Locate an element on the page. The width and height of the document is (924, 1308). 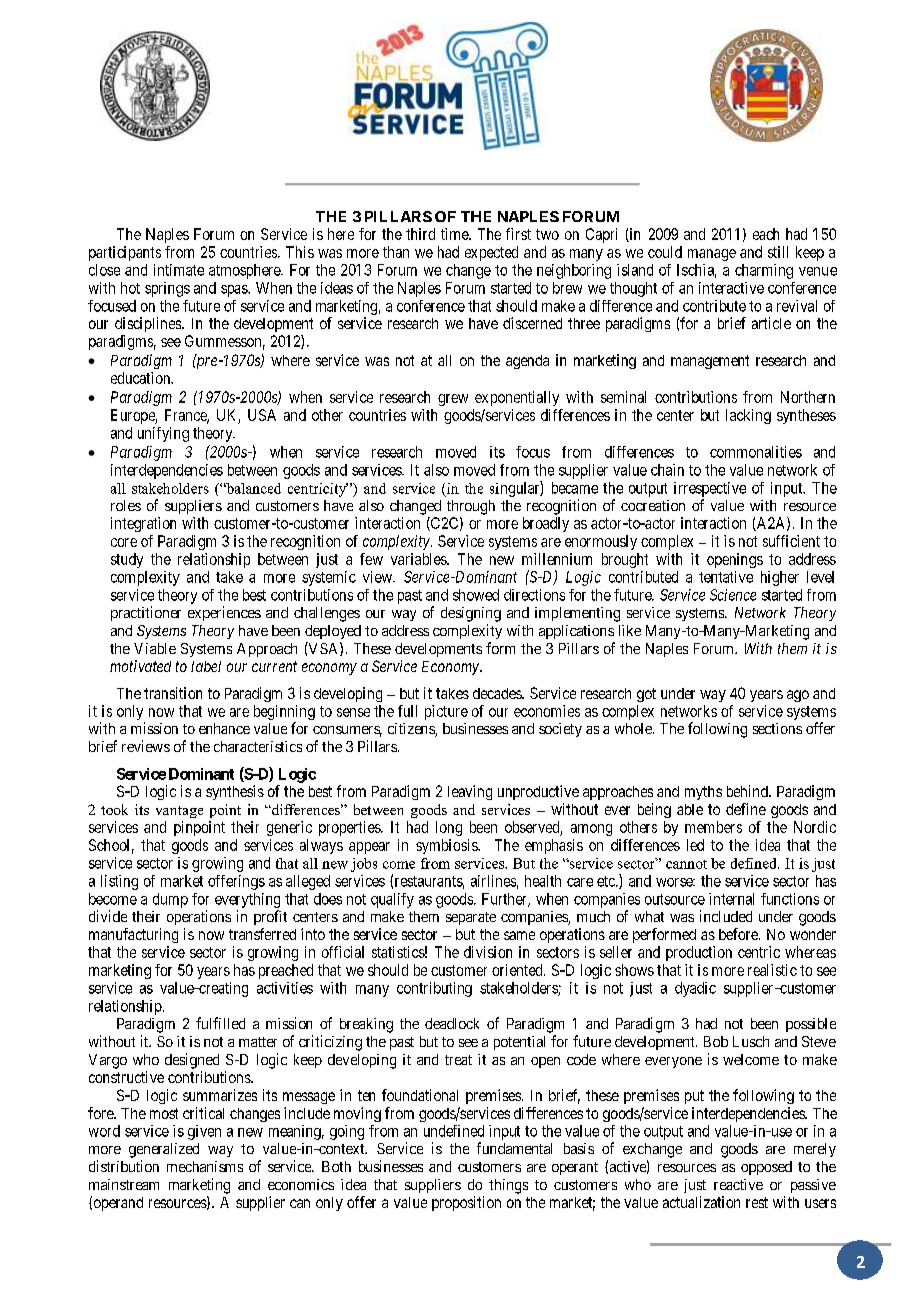
charming is located at coordinates (764, 271).
